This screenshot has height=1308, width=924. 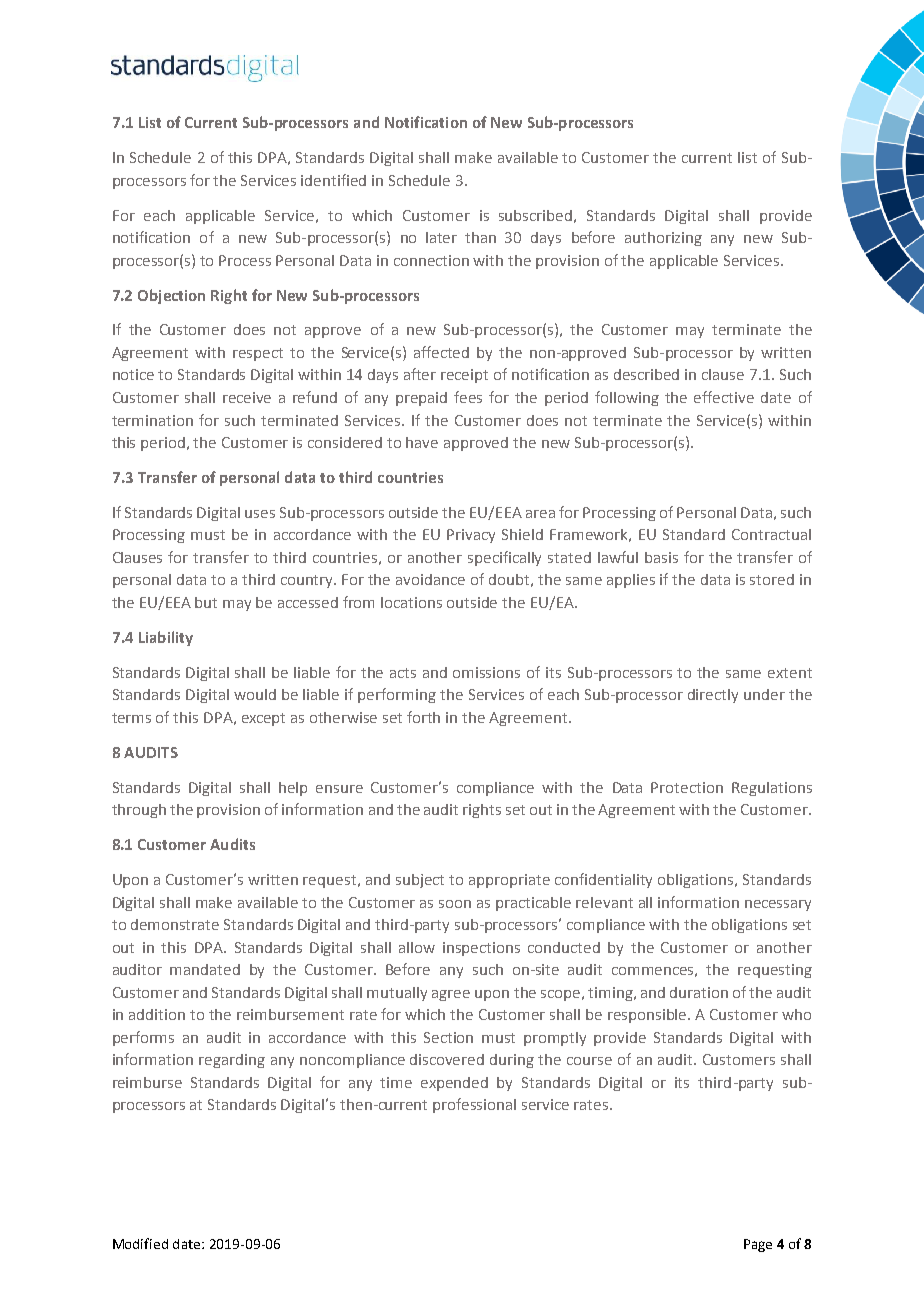 What do you see at coordinates (423, 717) in the screenshot?
I see `forth` at bounding box center [423, 717].
